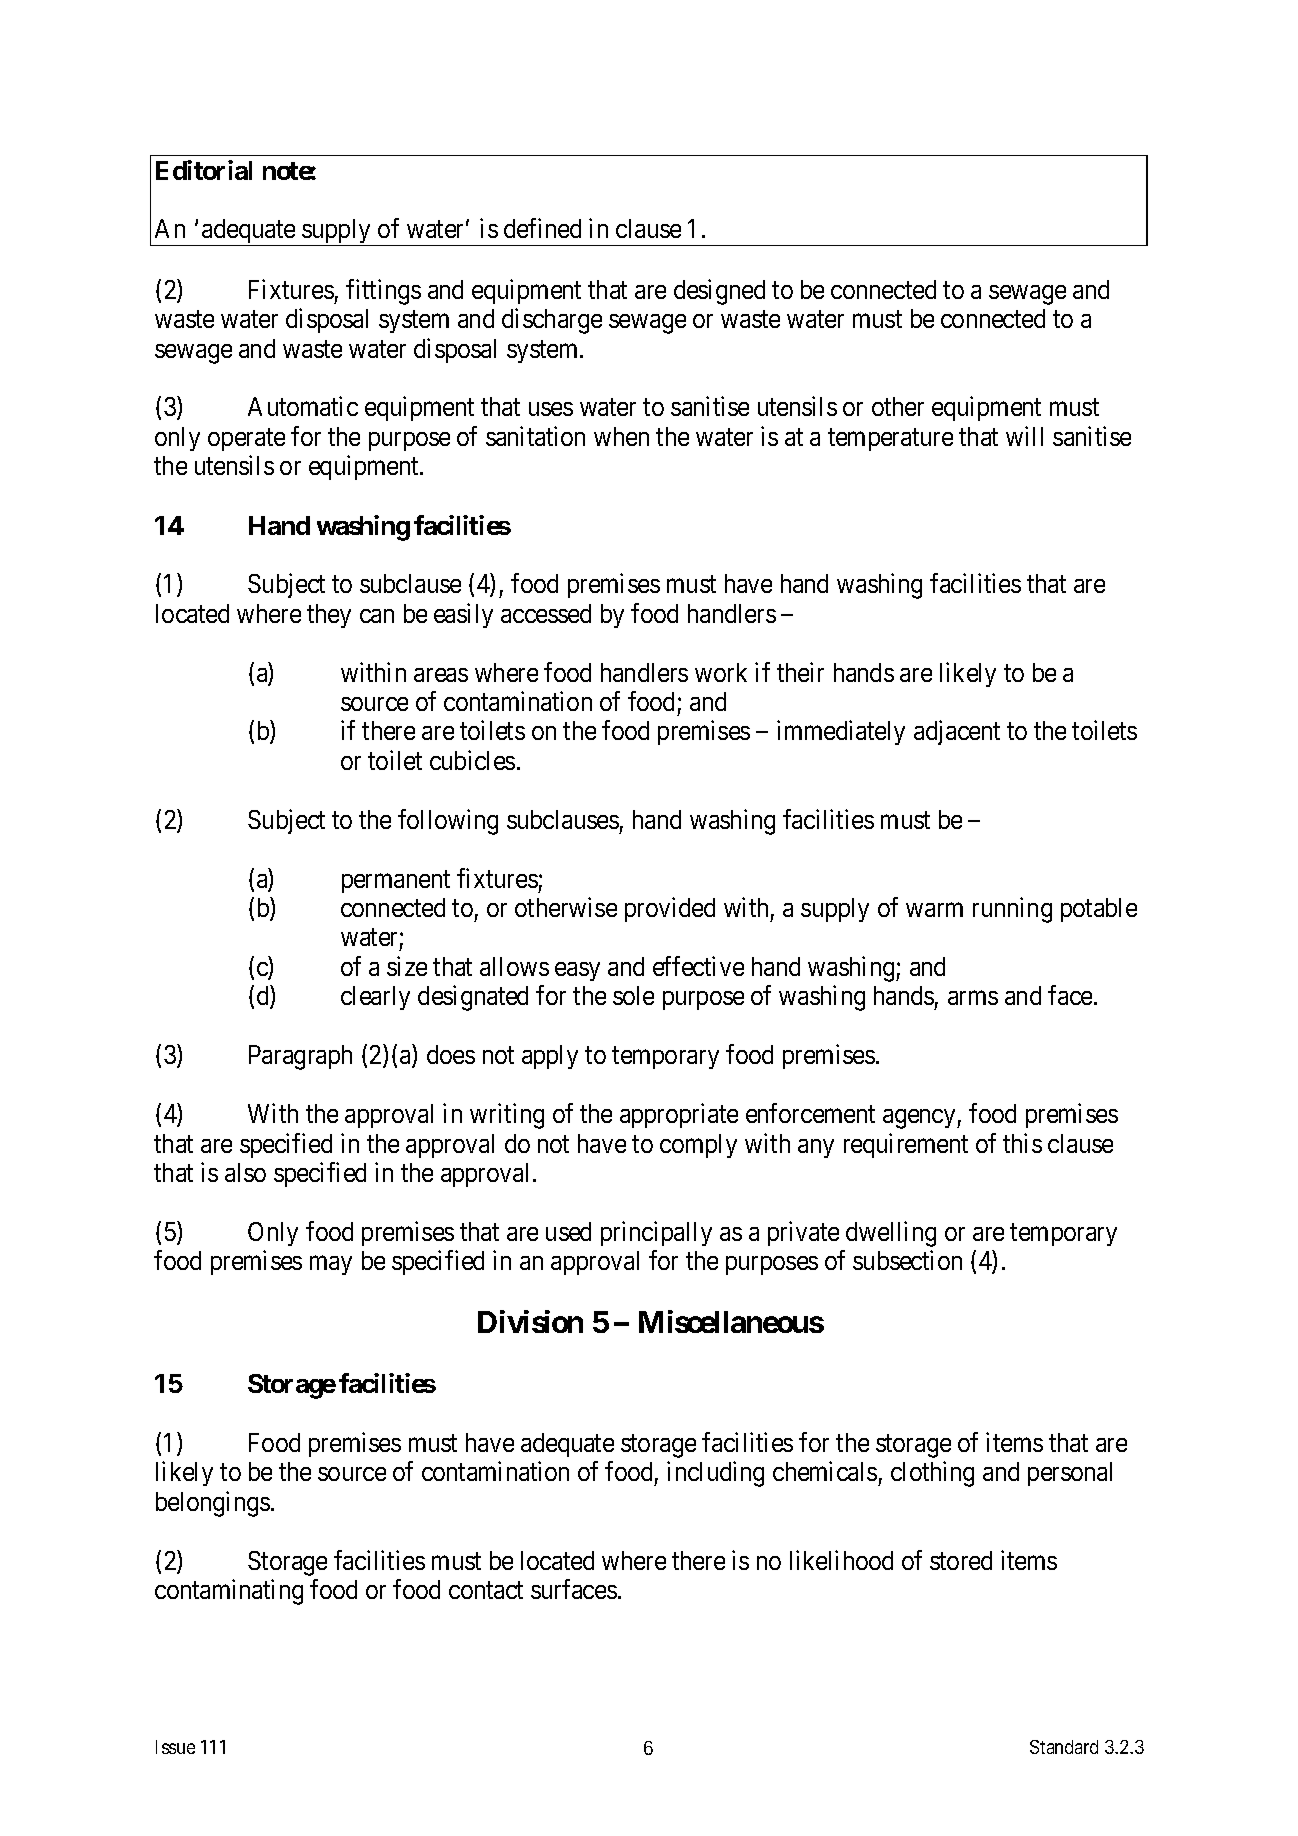 The image size is (1298, 1836). Describe the element at coordinates (542, 228) in the screenshot. I see `defined` at that location.
